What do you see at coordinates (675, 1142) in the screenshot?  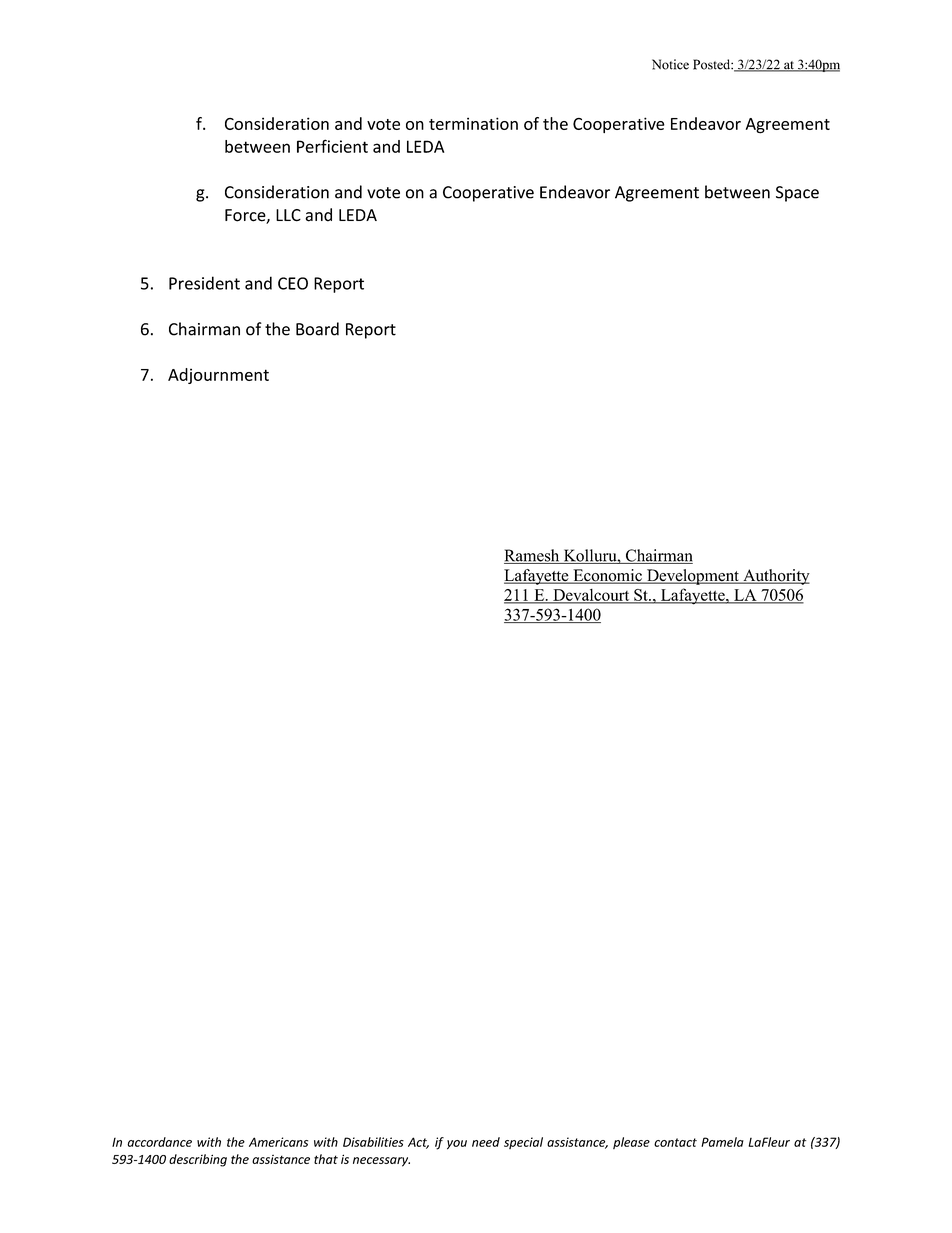 I see `contact` at bounding box center [675, 1142].
